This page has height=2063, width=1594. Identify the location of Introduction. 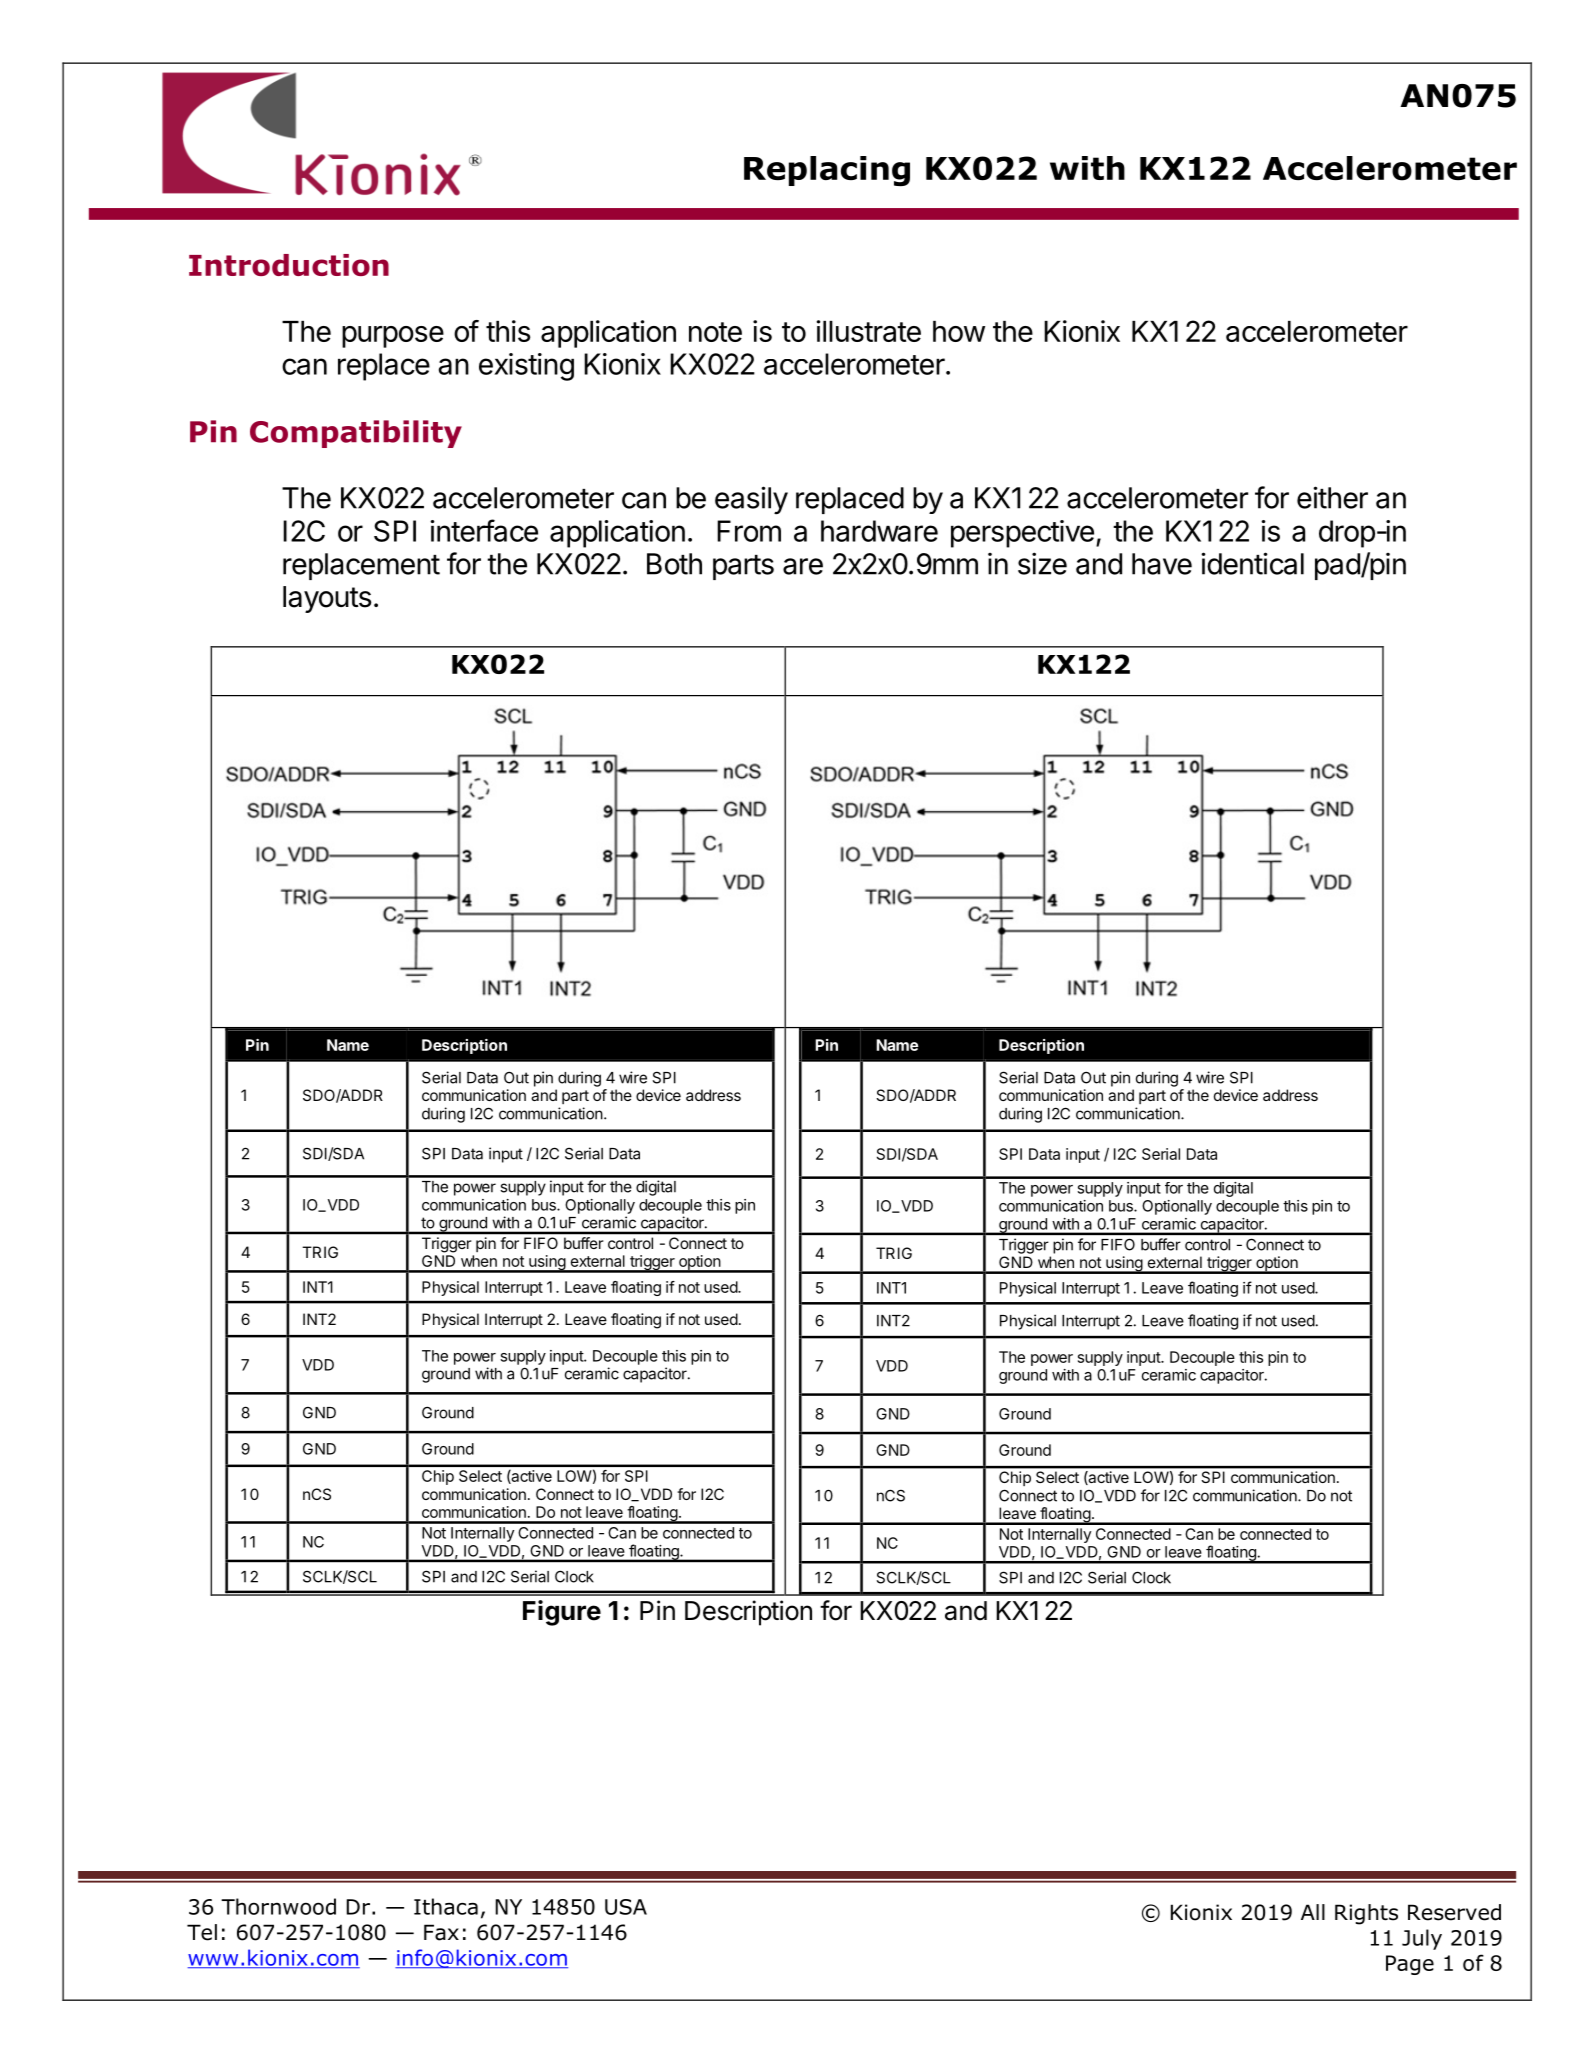
(289, 265).
